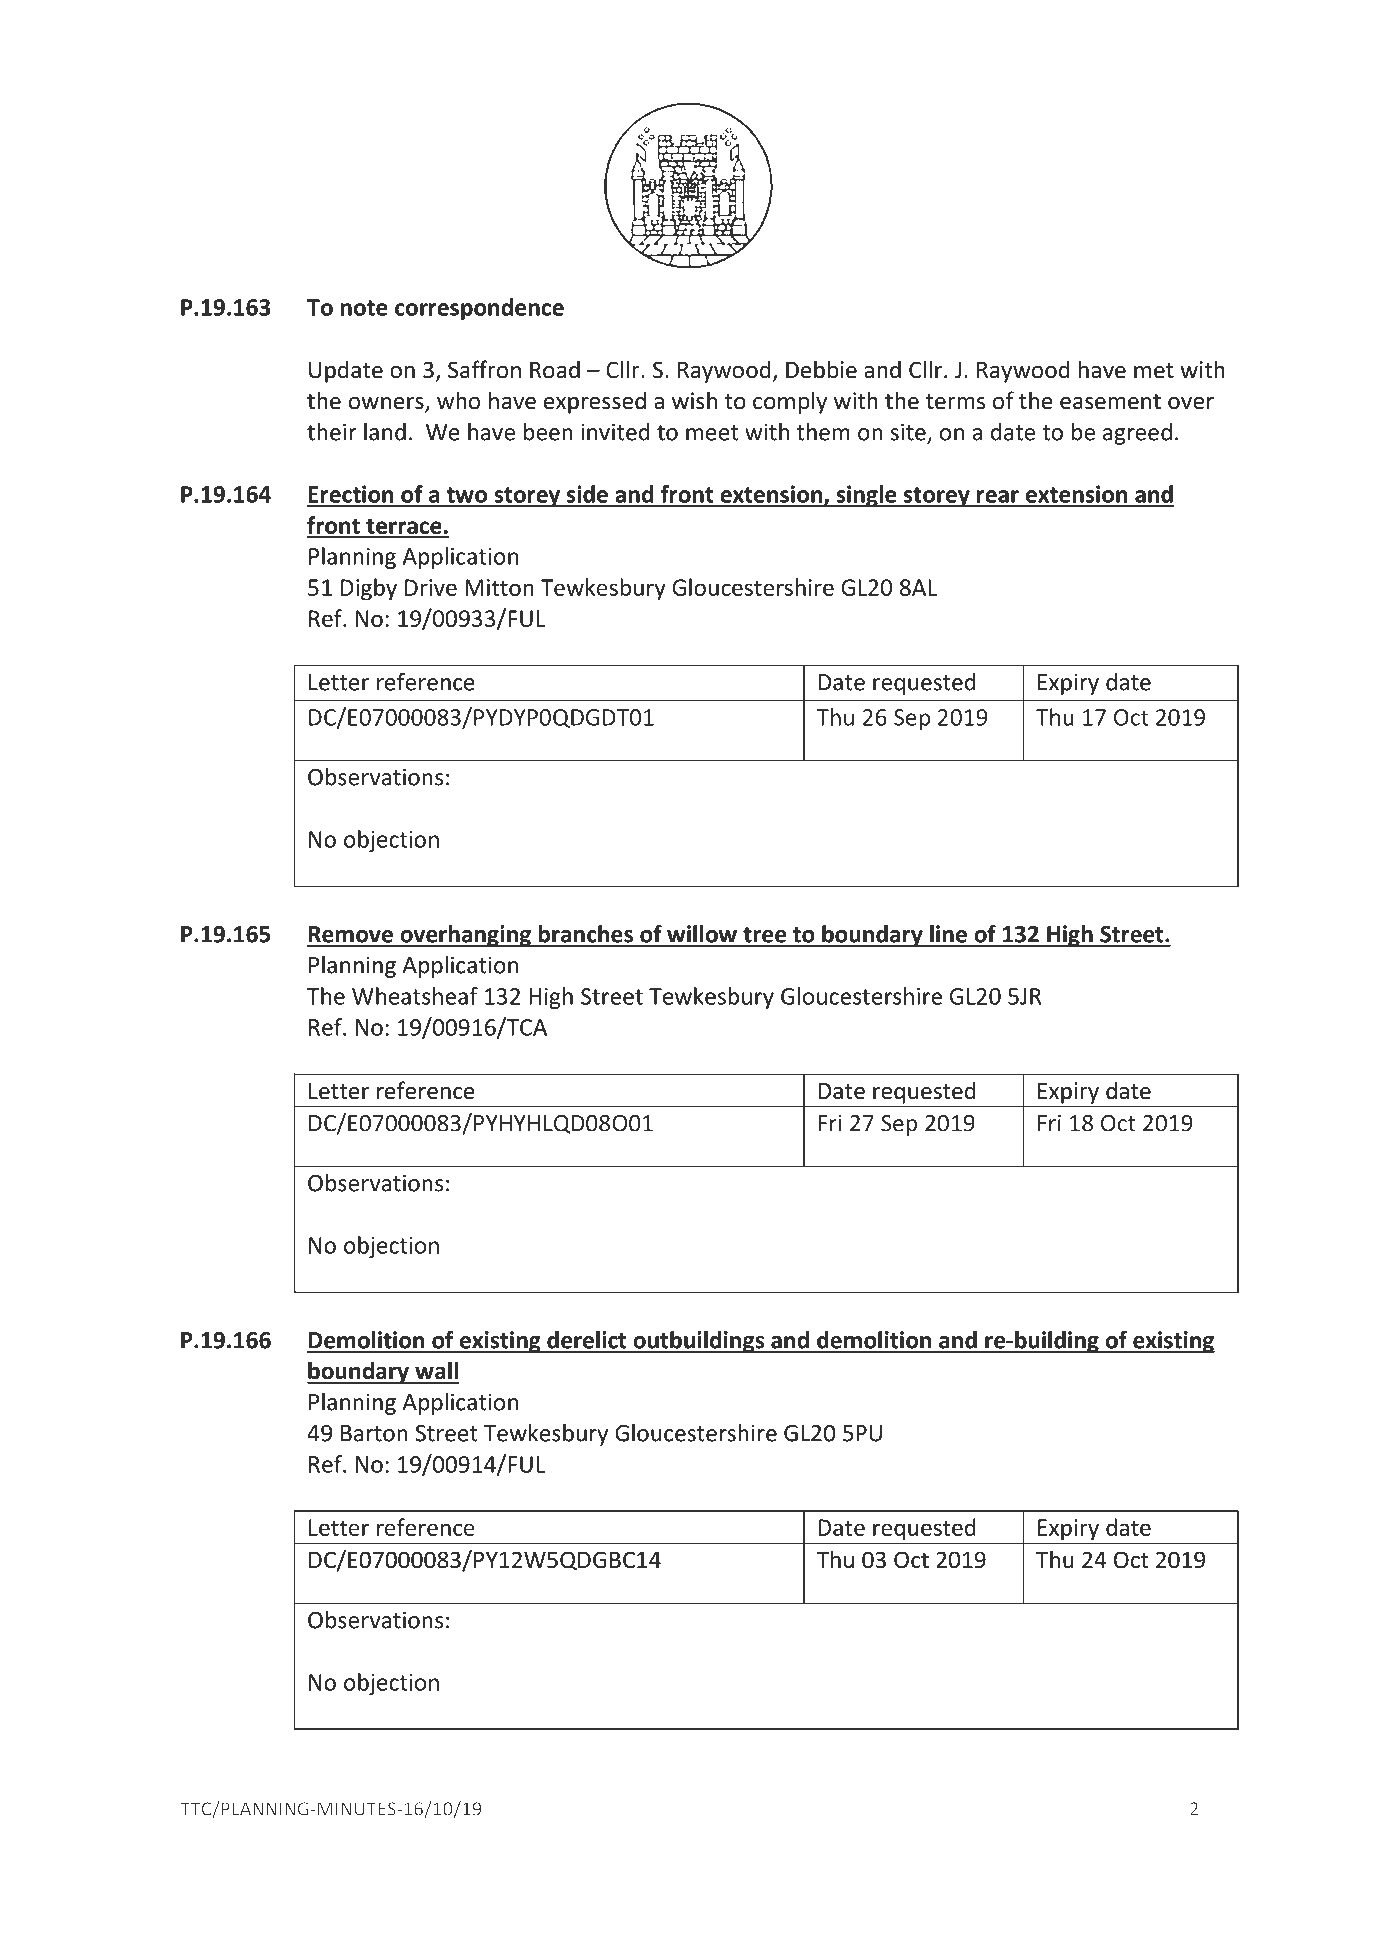 Image resolution: width=1380 pixels, height=1951 pixels. Describe the element at coordinates (866, 496) in the document. I see `single` at that location.
